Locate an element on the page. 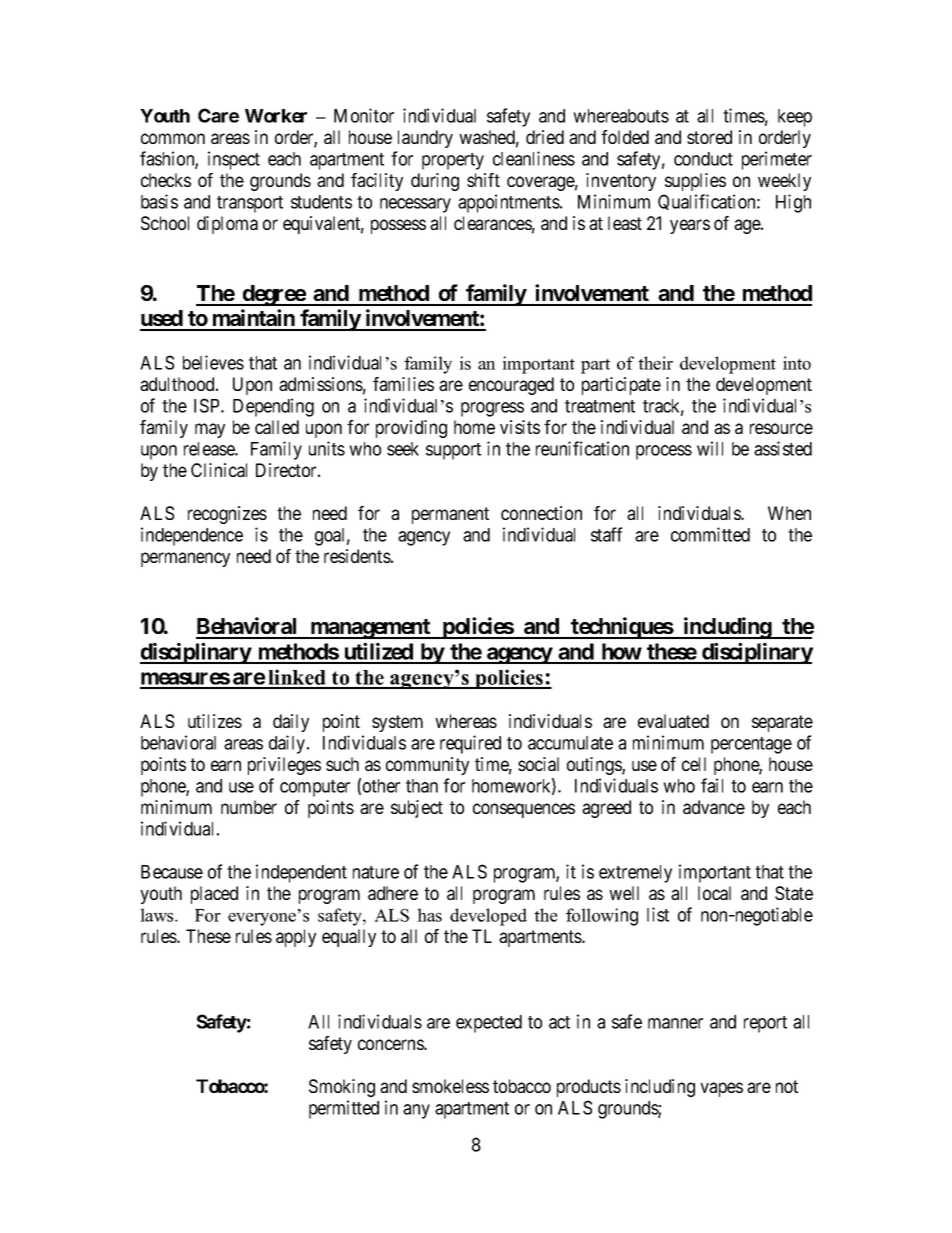  committed is located at coordinates (710, 534).
